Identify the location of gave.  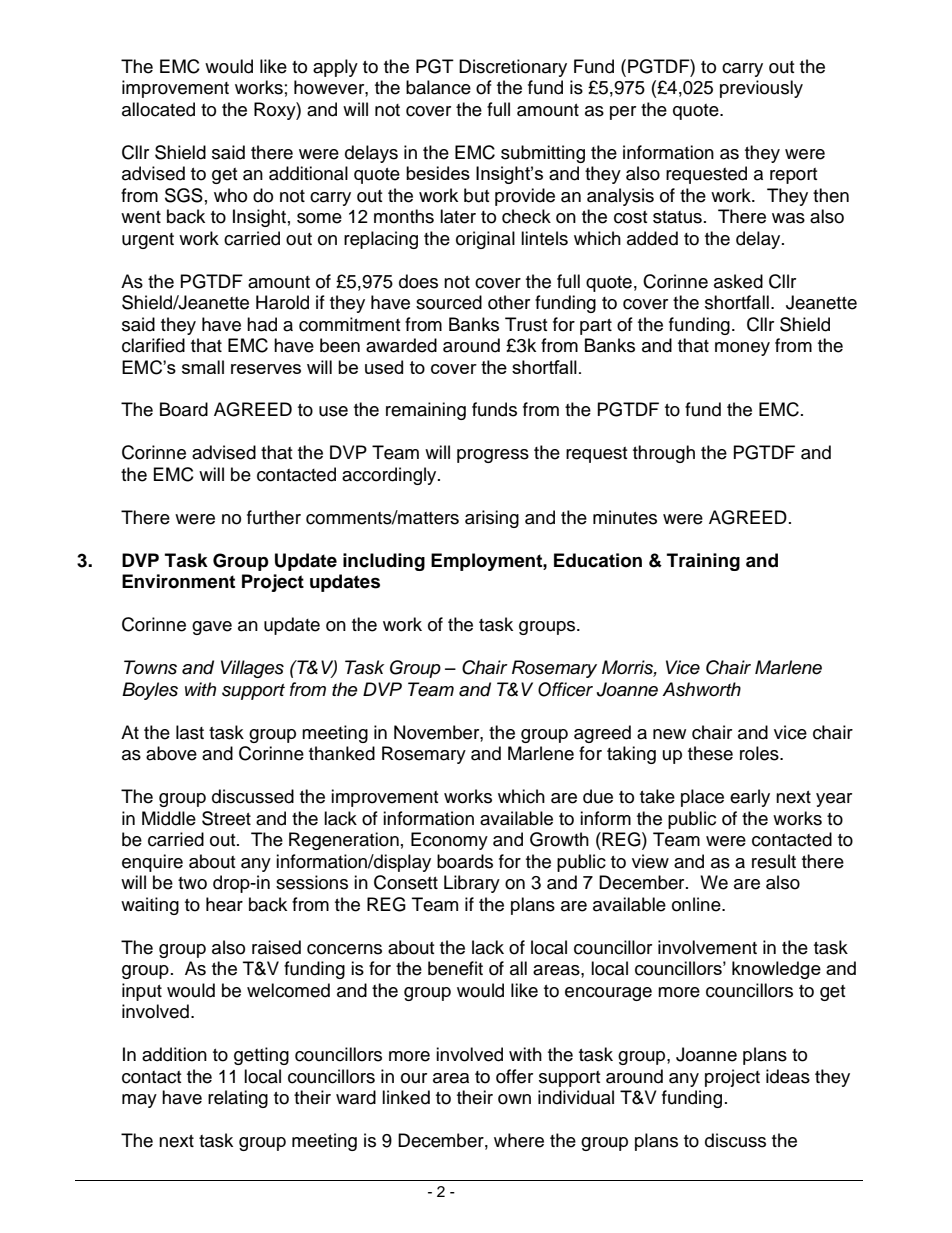
(212, 628).
